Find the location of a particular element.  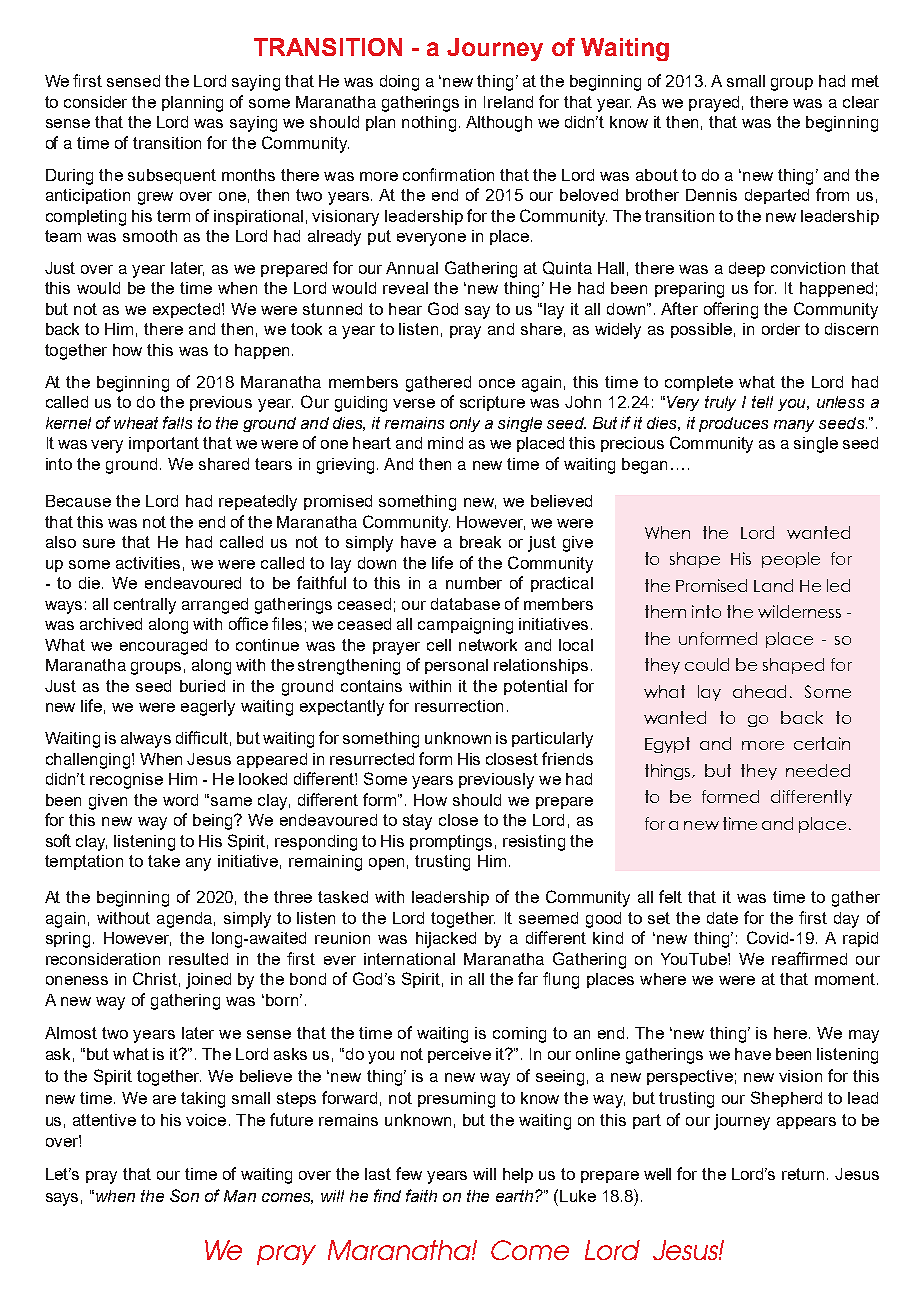

break is located at coordinates (480, 542).
